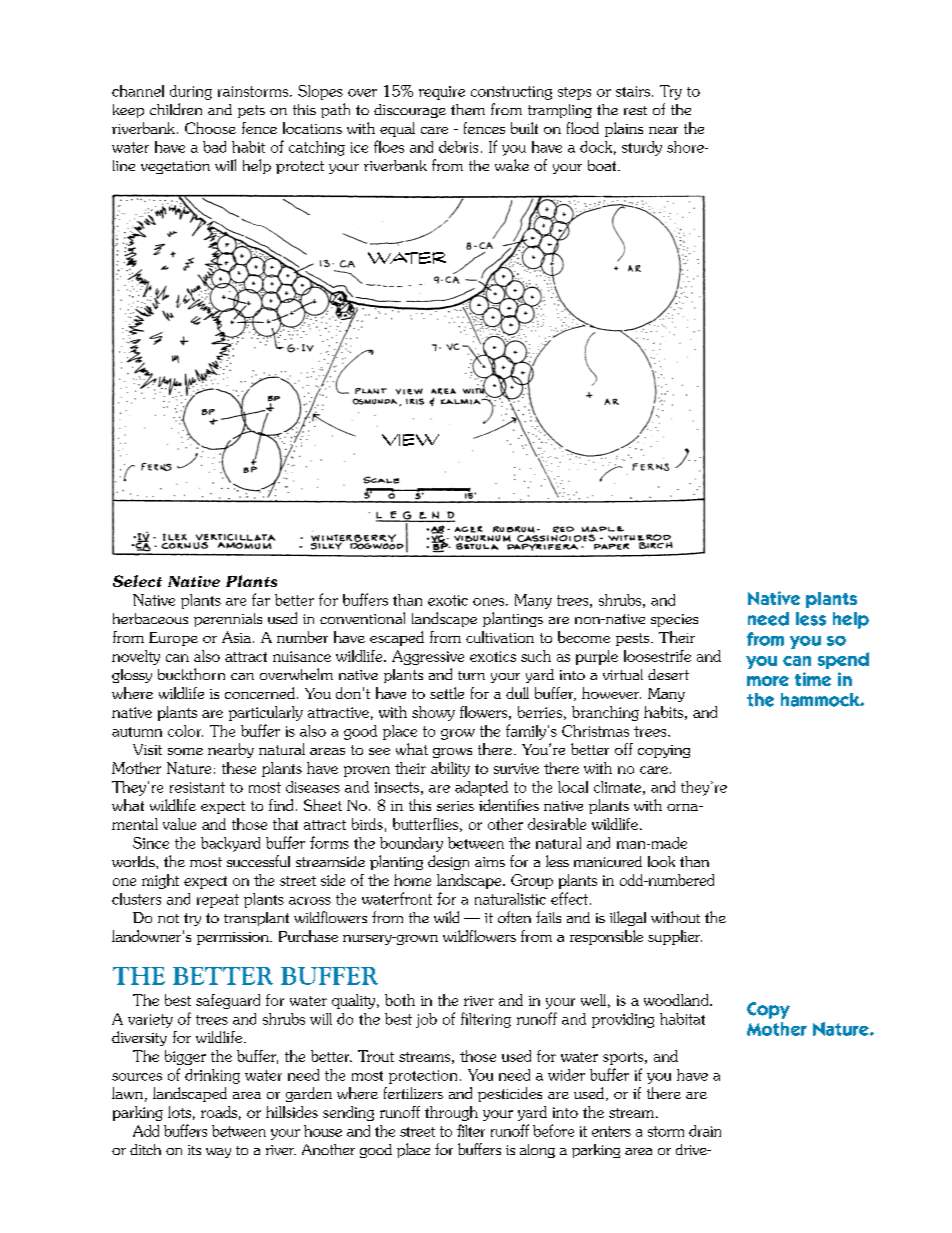 The image size is (952, 1233). What do you see at coordinates (642, 148) in the page?
I see `sturdy` at bounding box center [642, 148].
